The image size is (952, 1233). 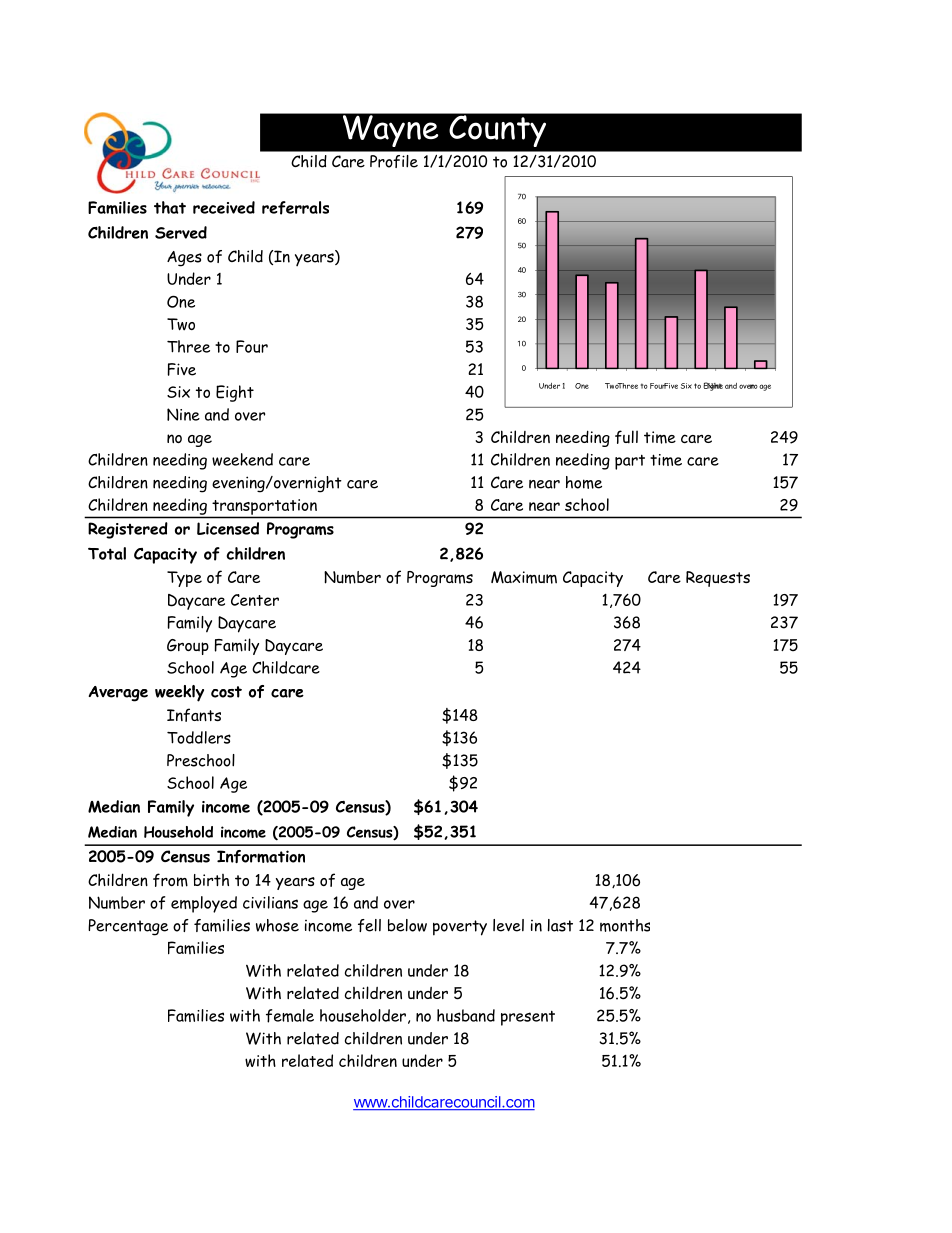 What do you see at coordinates (184, 579) in the document?
I see `Type` at bounding box center [184, 579].
